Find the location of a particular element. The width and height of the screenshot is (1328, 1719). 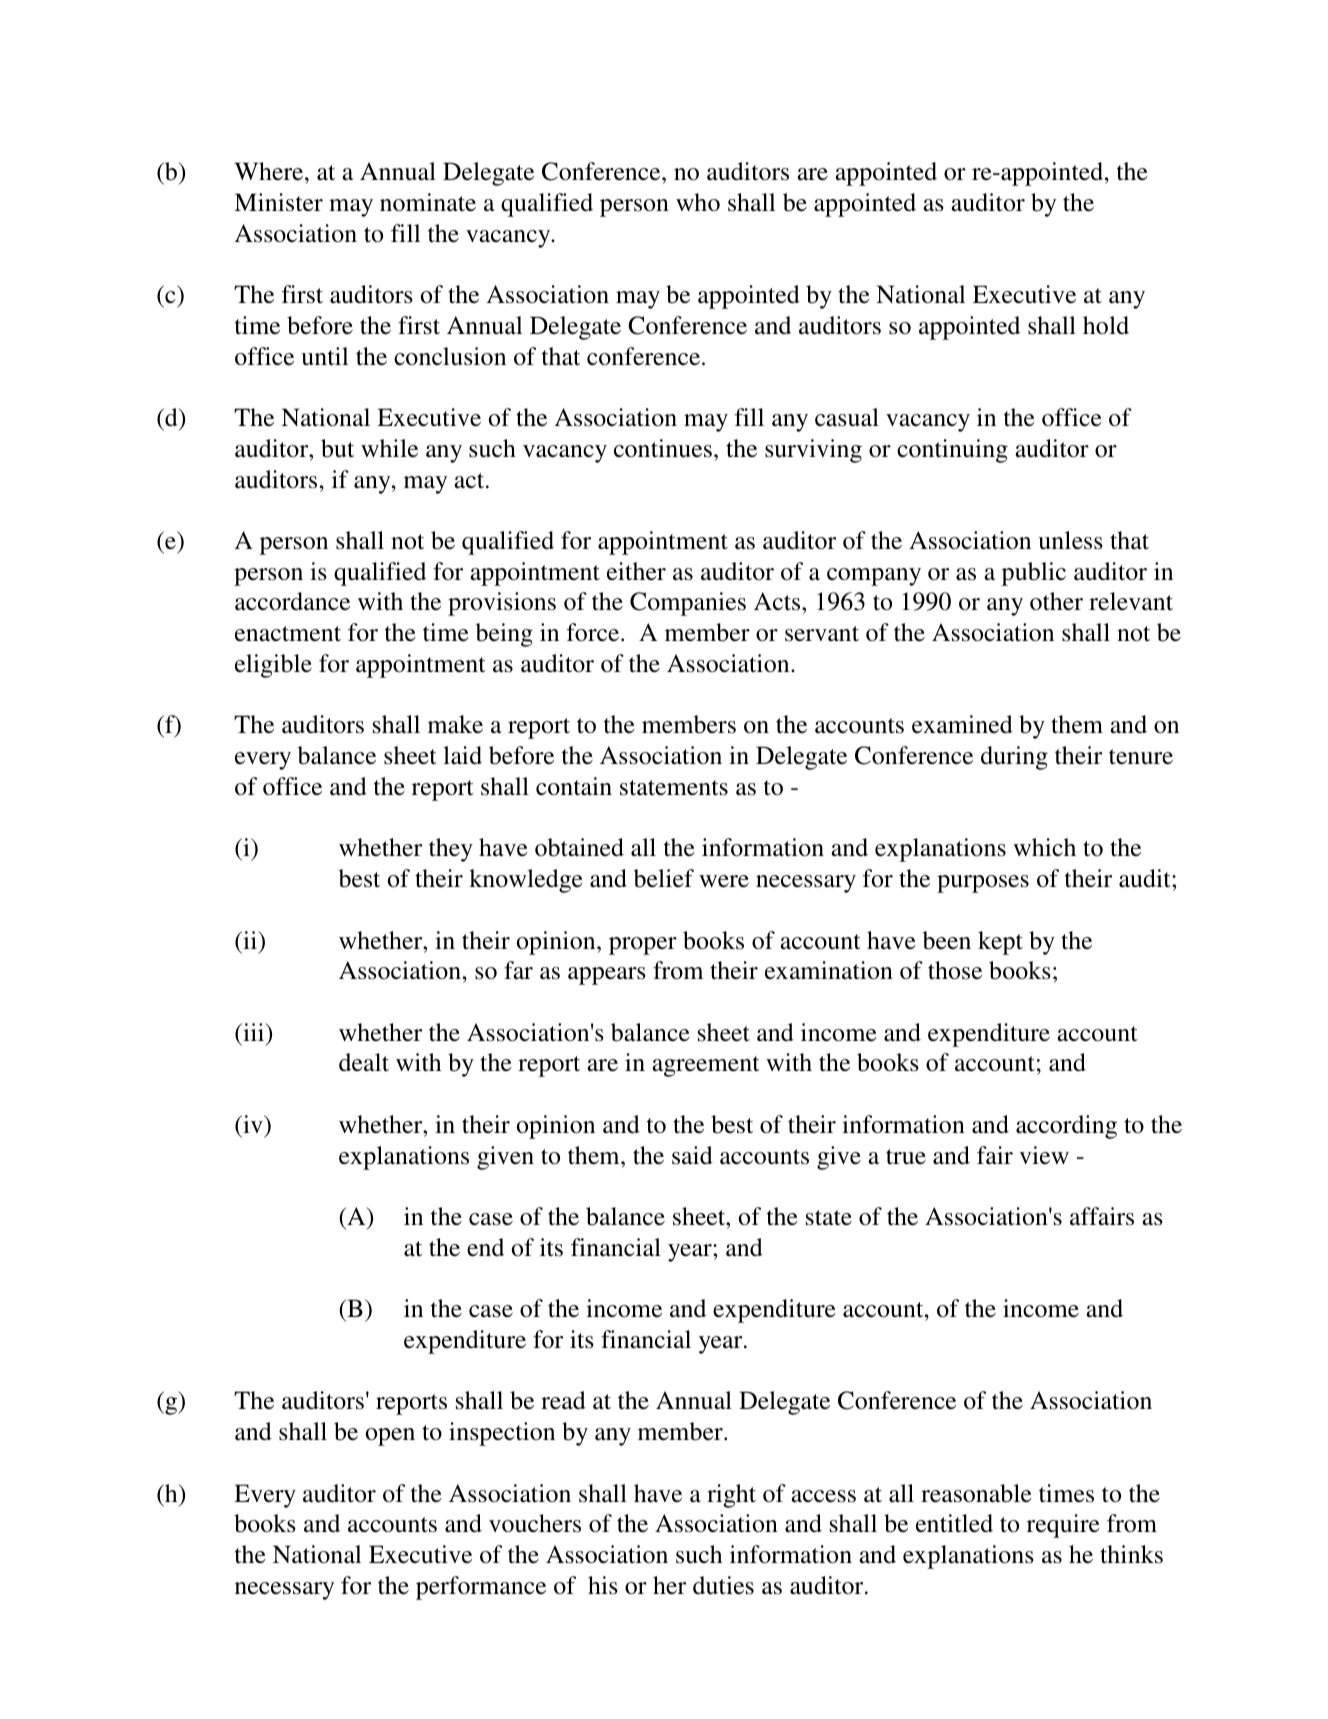

said is located at coordinates (692, 1155).
